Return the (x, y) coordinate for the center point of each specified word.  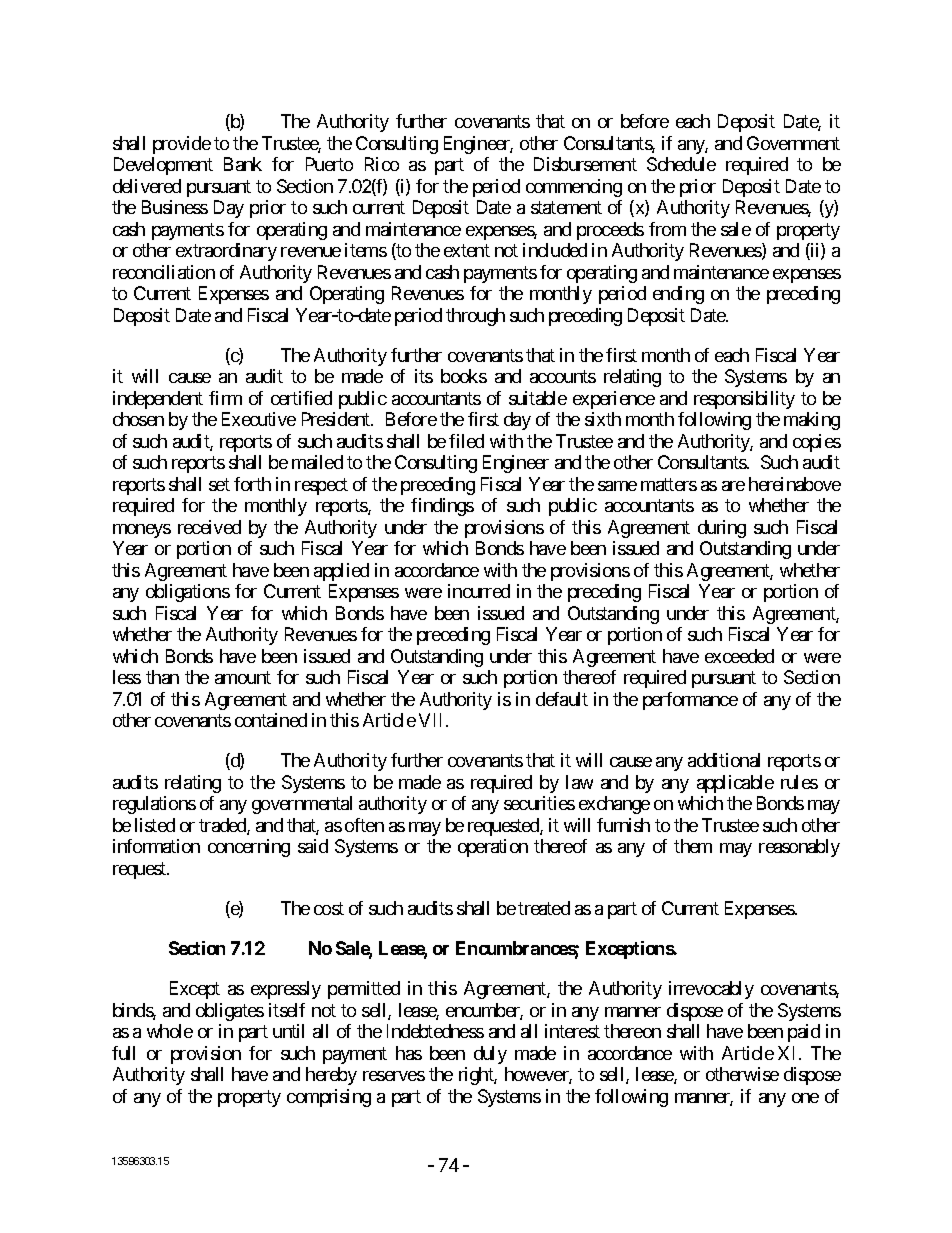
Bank (243, 164)
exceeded (739, 656)
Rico (382, 164)
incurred (479, 591)
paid (804, 1033)
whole (170, 1031)
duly (490, 1055)
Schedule (681, 164)
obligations (188, 593)
